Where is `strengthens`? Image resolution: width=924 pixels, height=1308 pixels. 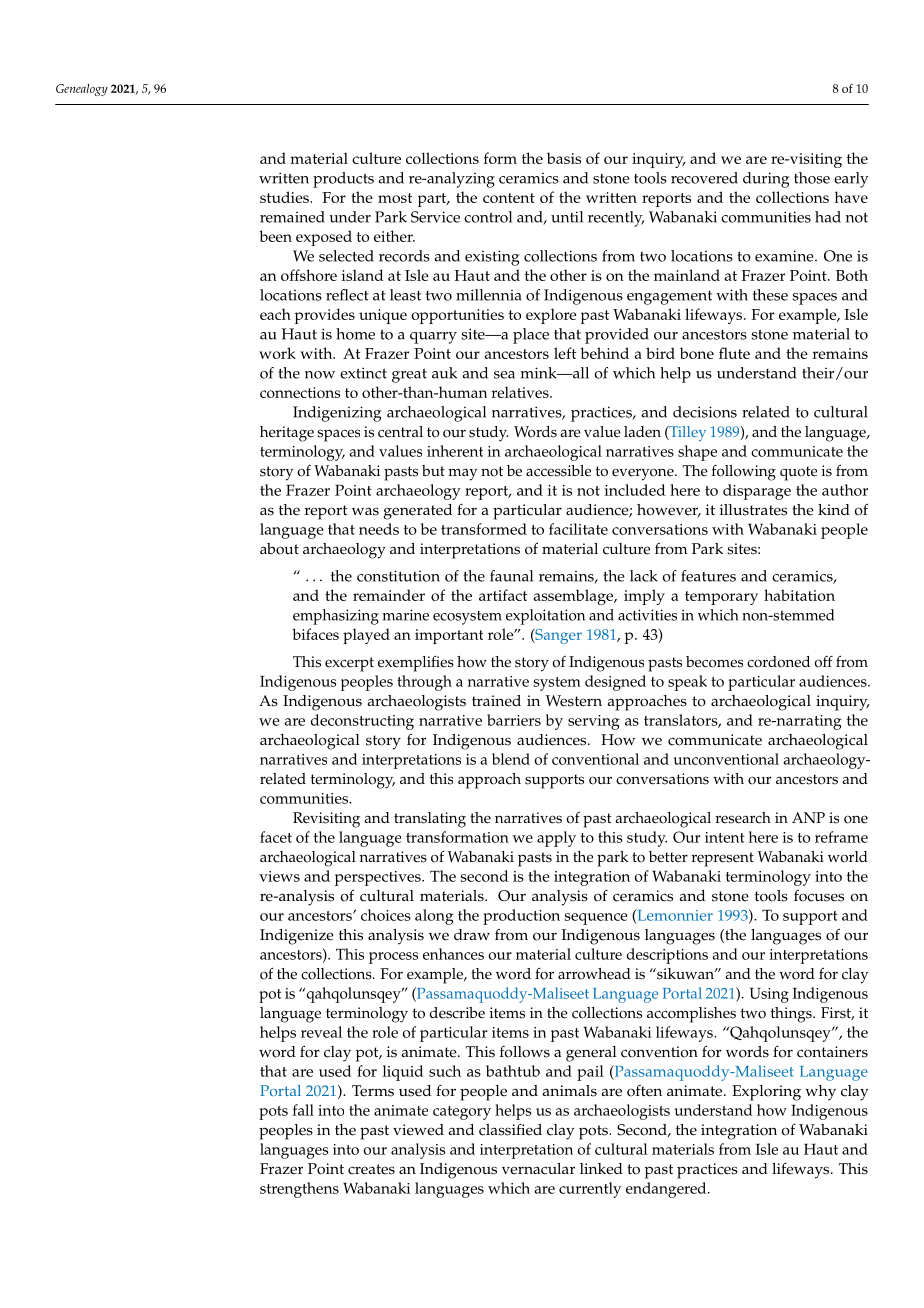
strengthens is located at coordinates (299, 1190).
